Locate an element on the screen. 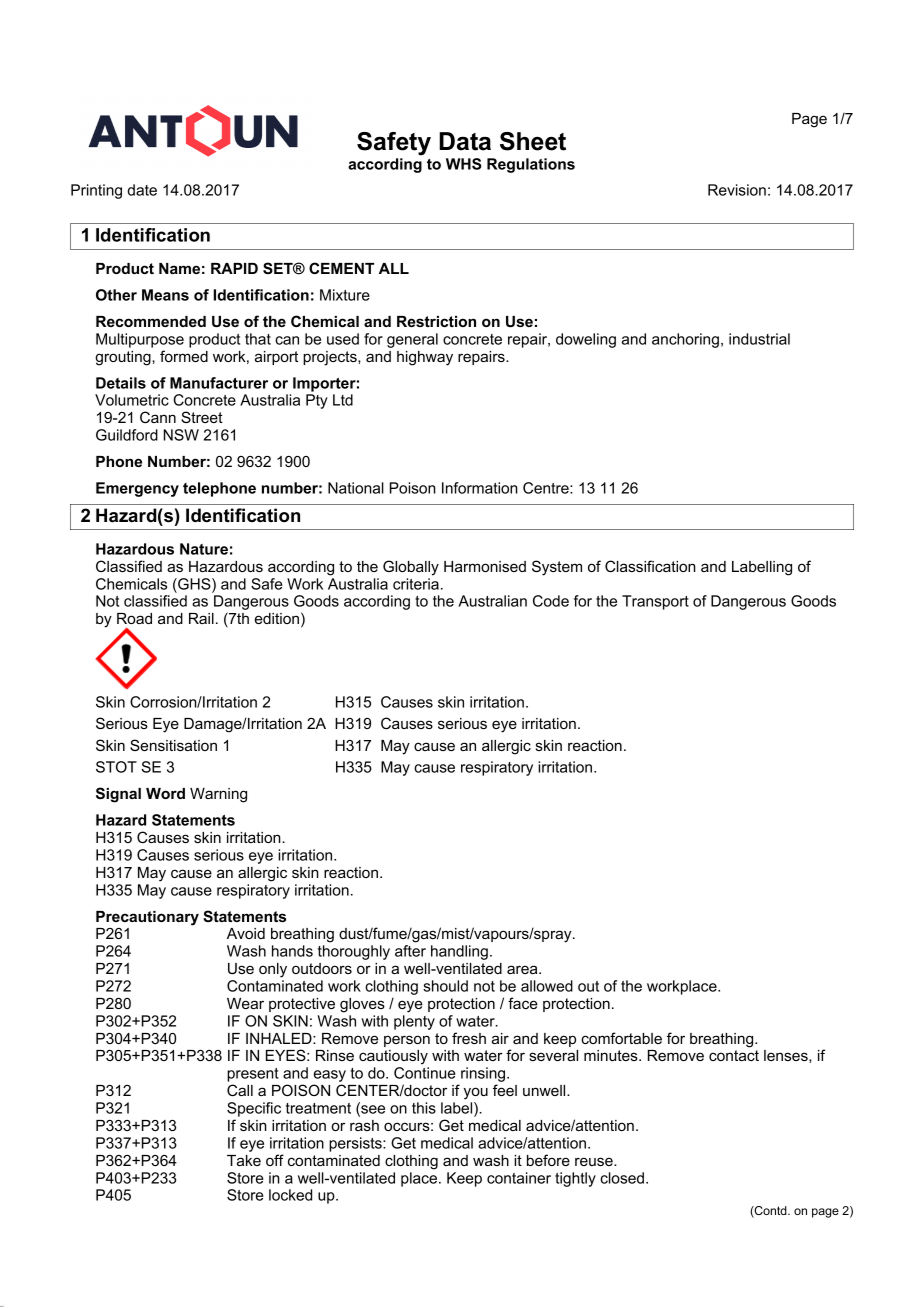 This screenshot has height=1308, width=924. Word is located at coordinates (165, 793).
